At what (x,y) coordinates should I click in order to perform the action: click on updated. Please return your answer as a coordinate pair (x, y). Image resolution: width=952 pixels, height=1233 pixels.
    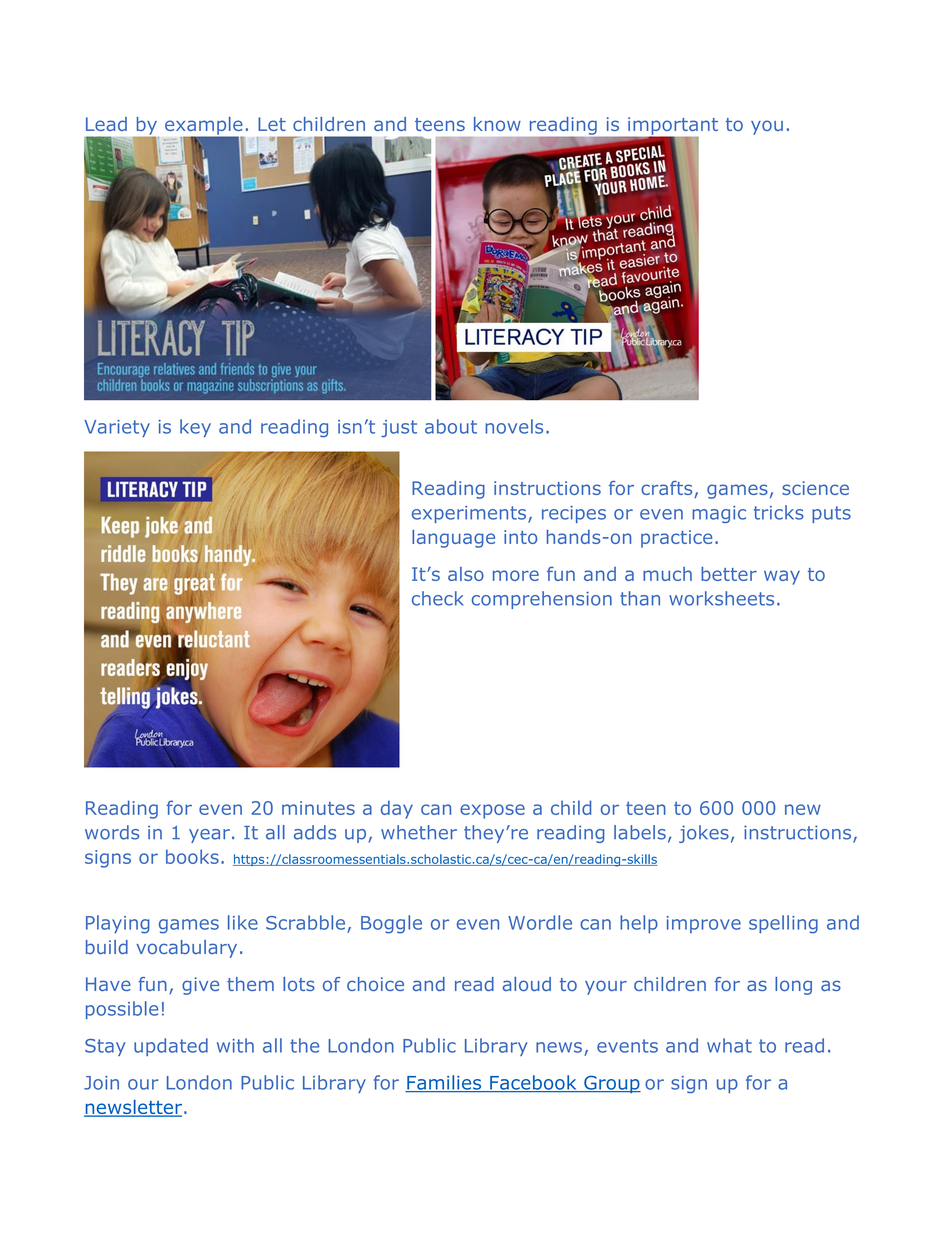
    Looking at the image, I should click on (171, 1047).
